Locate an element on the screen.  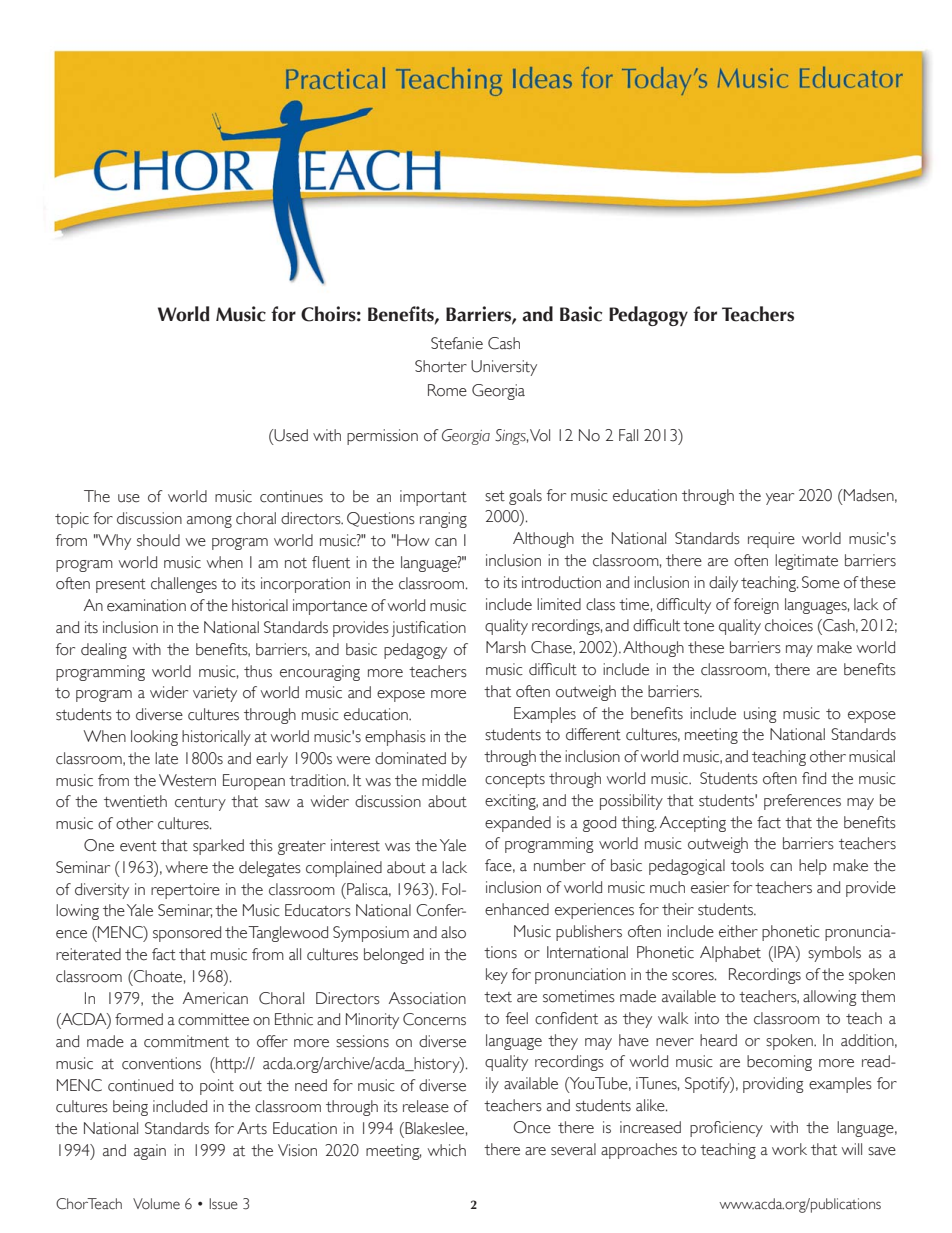
University is located at coordinates (504, 368).
